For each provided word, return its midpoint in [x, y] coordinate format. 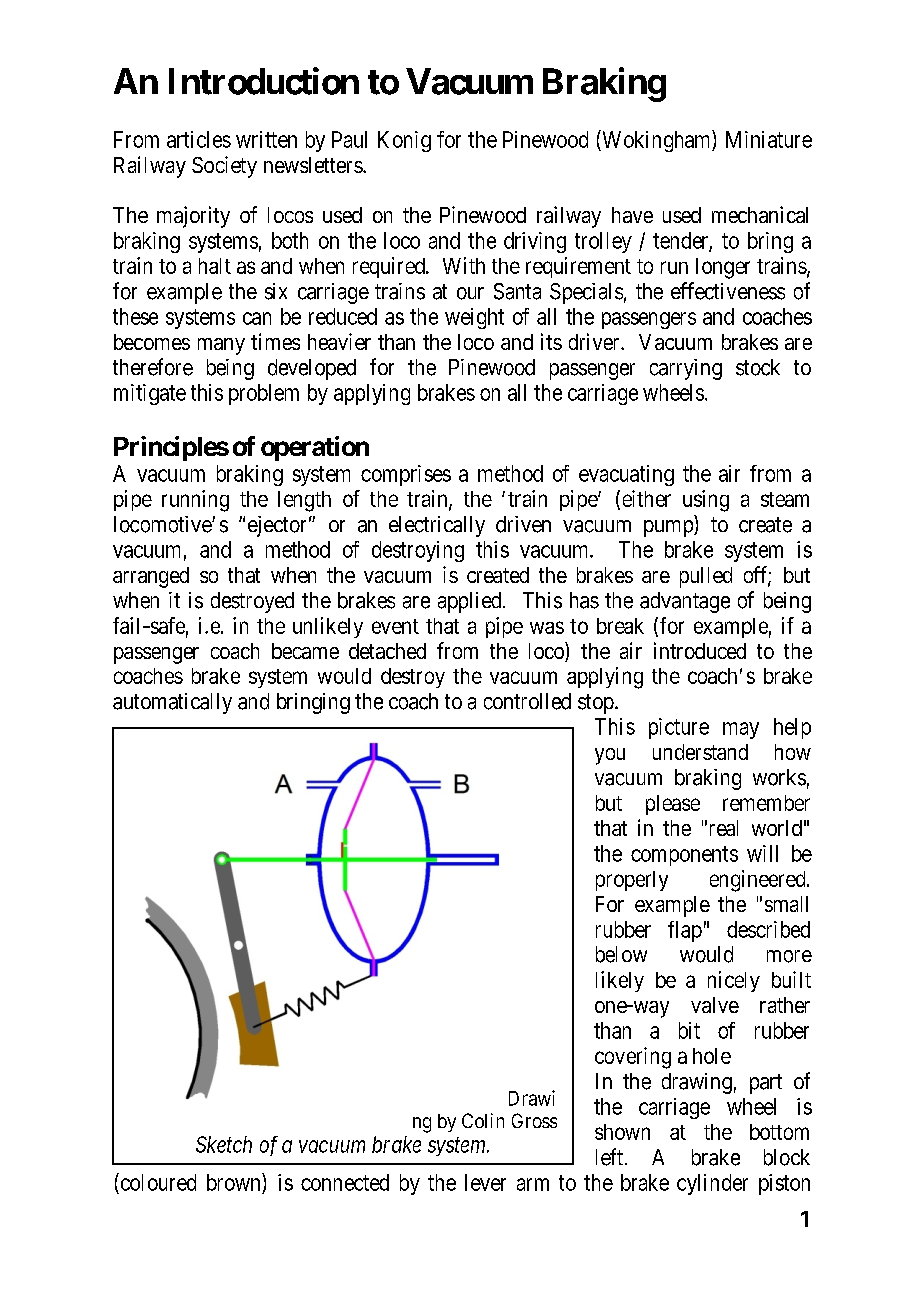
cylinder [712, 1184]
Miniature [769, 139]
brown [235, 1182]
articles [199, 139]
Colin [483, 1120]
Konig [404, 141]
